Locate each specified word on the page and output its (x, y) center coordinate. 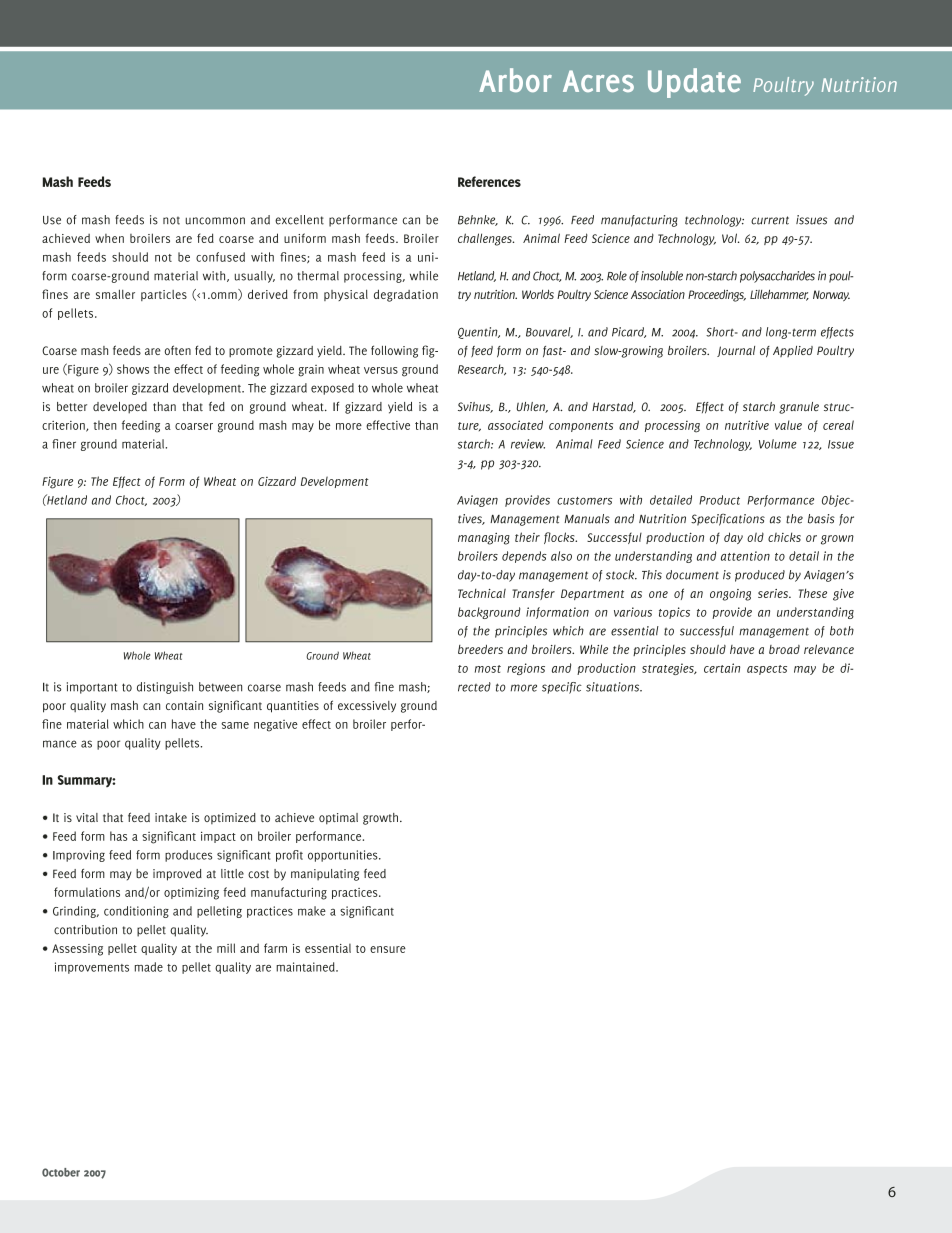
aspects (767, 670)
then (105, 425)
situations (614, 687)
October (61, 1172)
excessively (367, 706)
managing (484, 539)
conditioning (136, 912)
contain (184, 705)
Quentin (479, 333)
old (755, 537)
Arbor (515, 80)
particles (164, 295)
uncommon (215, 221)
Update (694, 83)
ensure (388, 949)
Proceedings (717, 295)
